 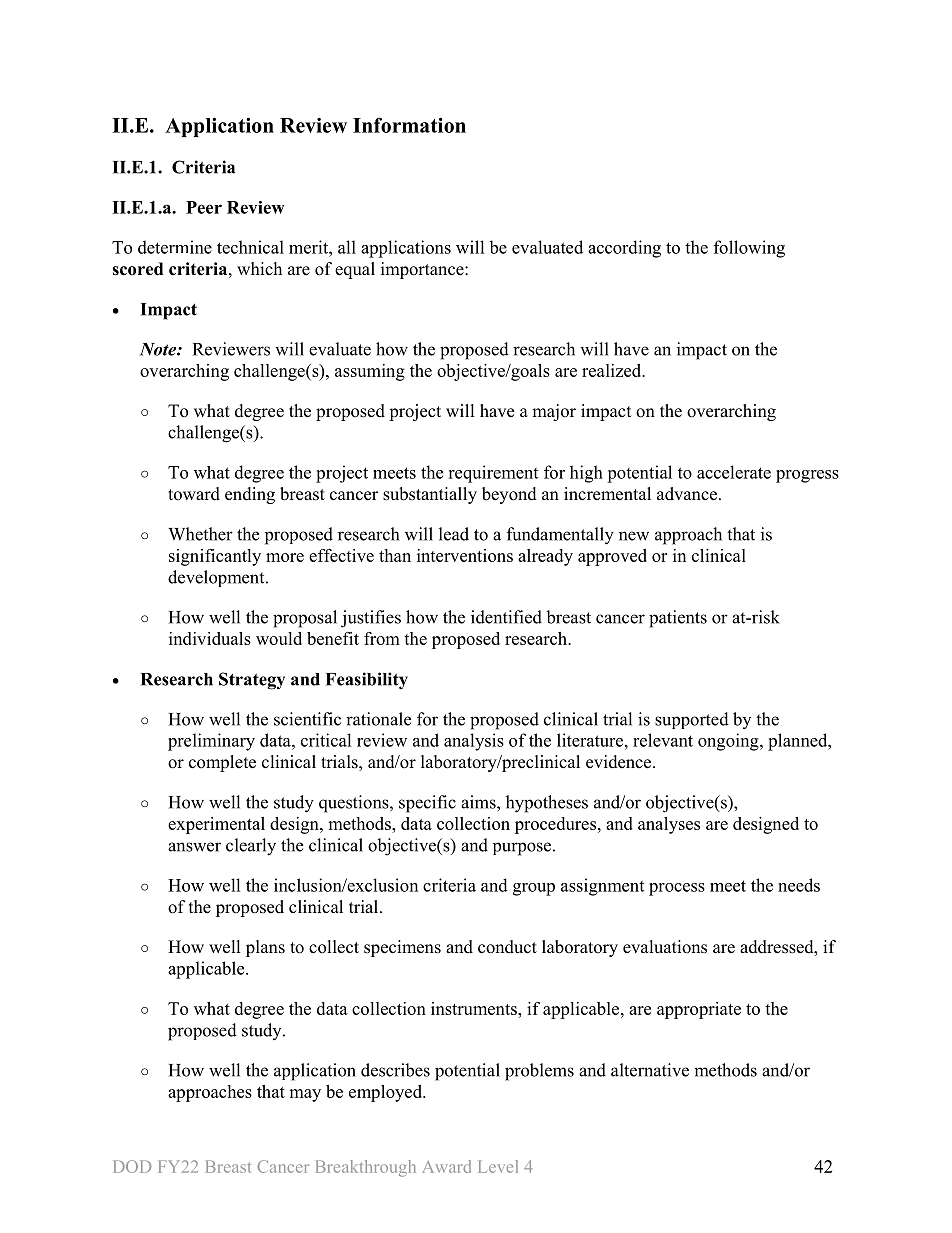 I want to click on individuals, so click(x=210, y=638).
